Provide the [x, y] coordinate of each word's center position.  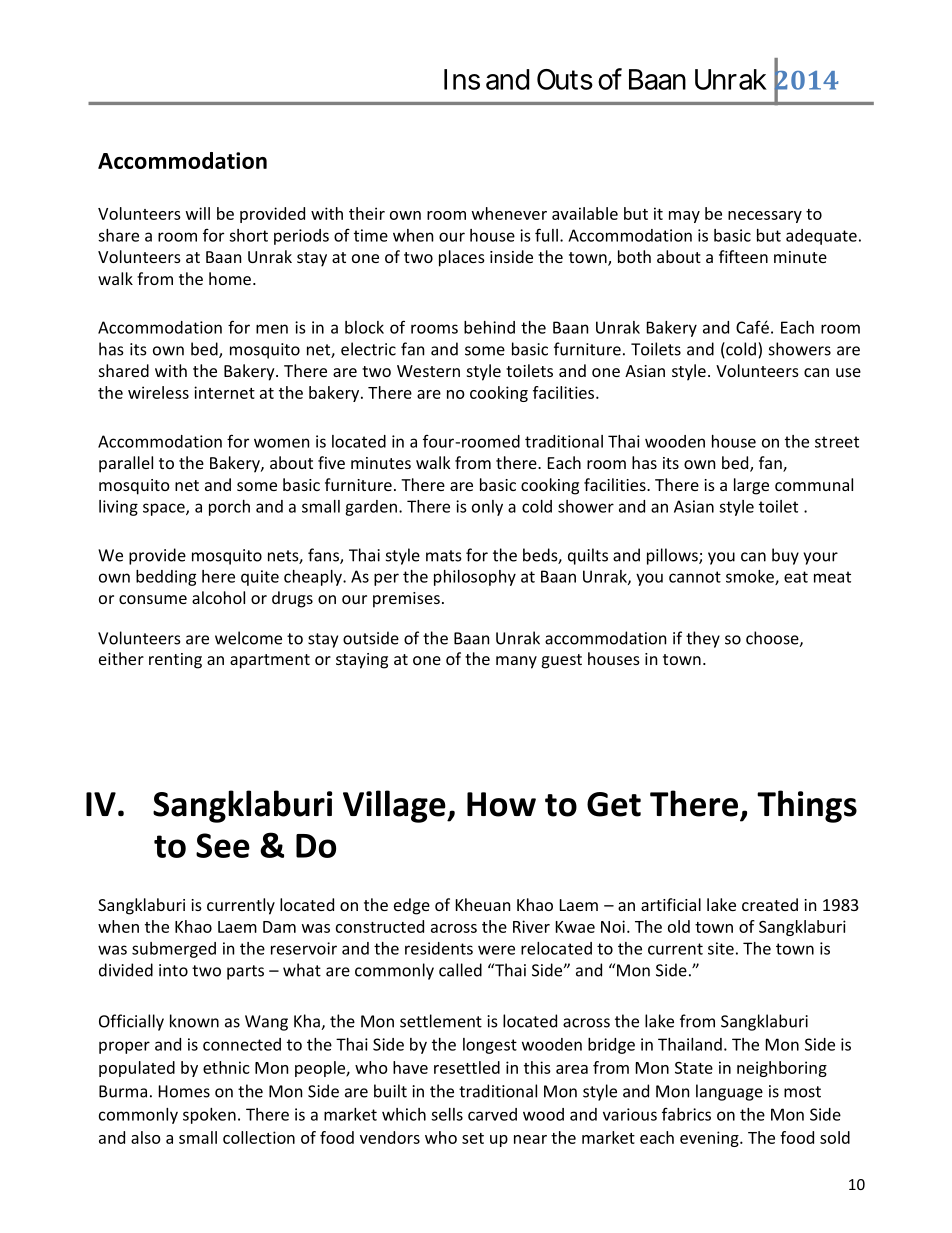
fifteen [743, 256]
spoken [209, 1116]
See [223, 845]
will [198, 213]
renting [175, 661]
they [703, 639]
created [770, 904]
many [516, 662]
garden [371, 508]
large [751, 486]
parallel [126, 464]
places [462, 258]
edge [412, 906]
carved [492, 1114]
